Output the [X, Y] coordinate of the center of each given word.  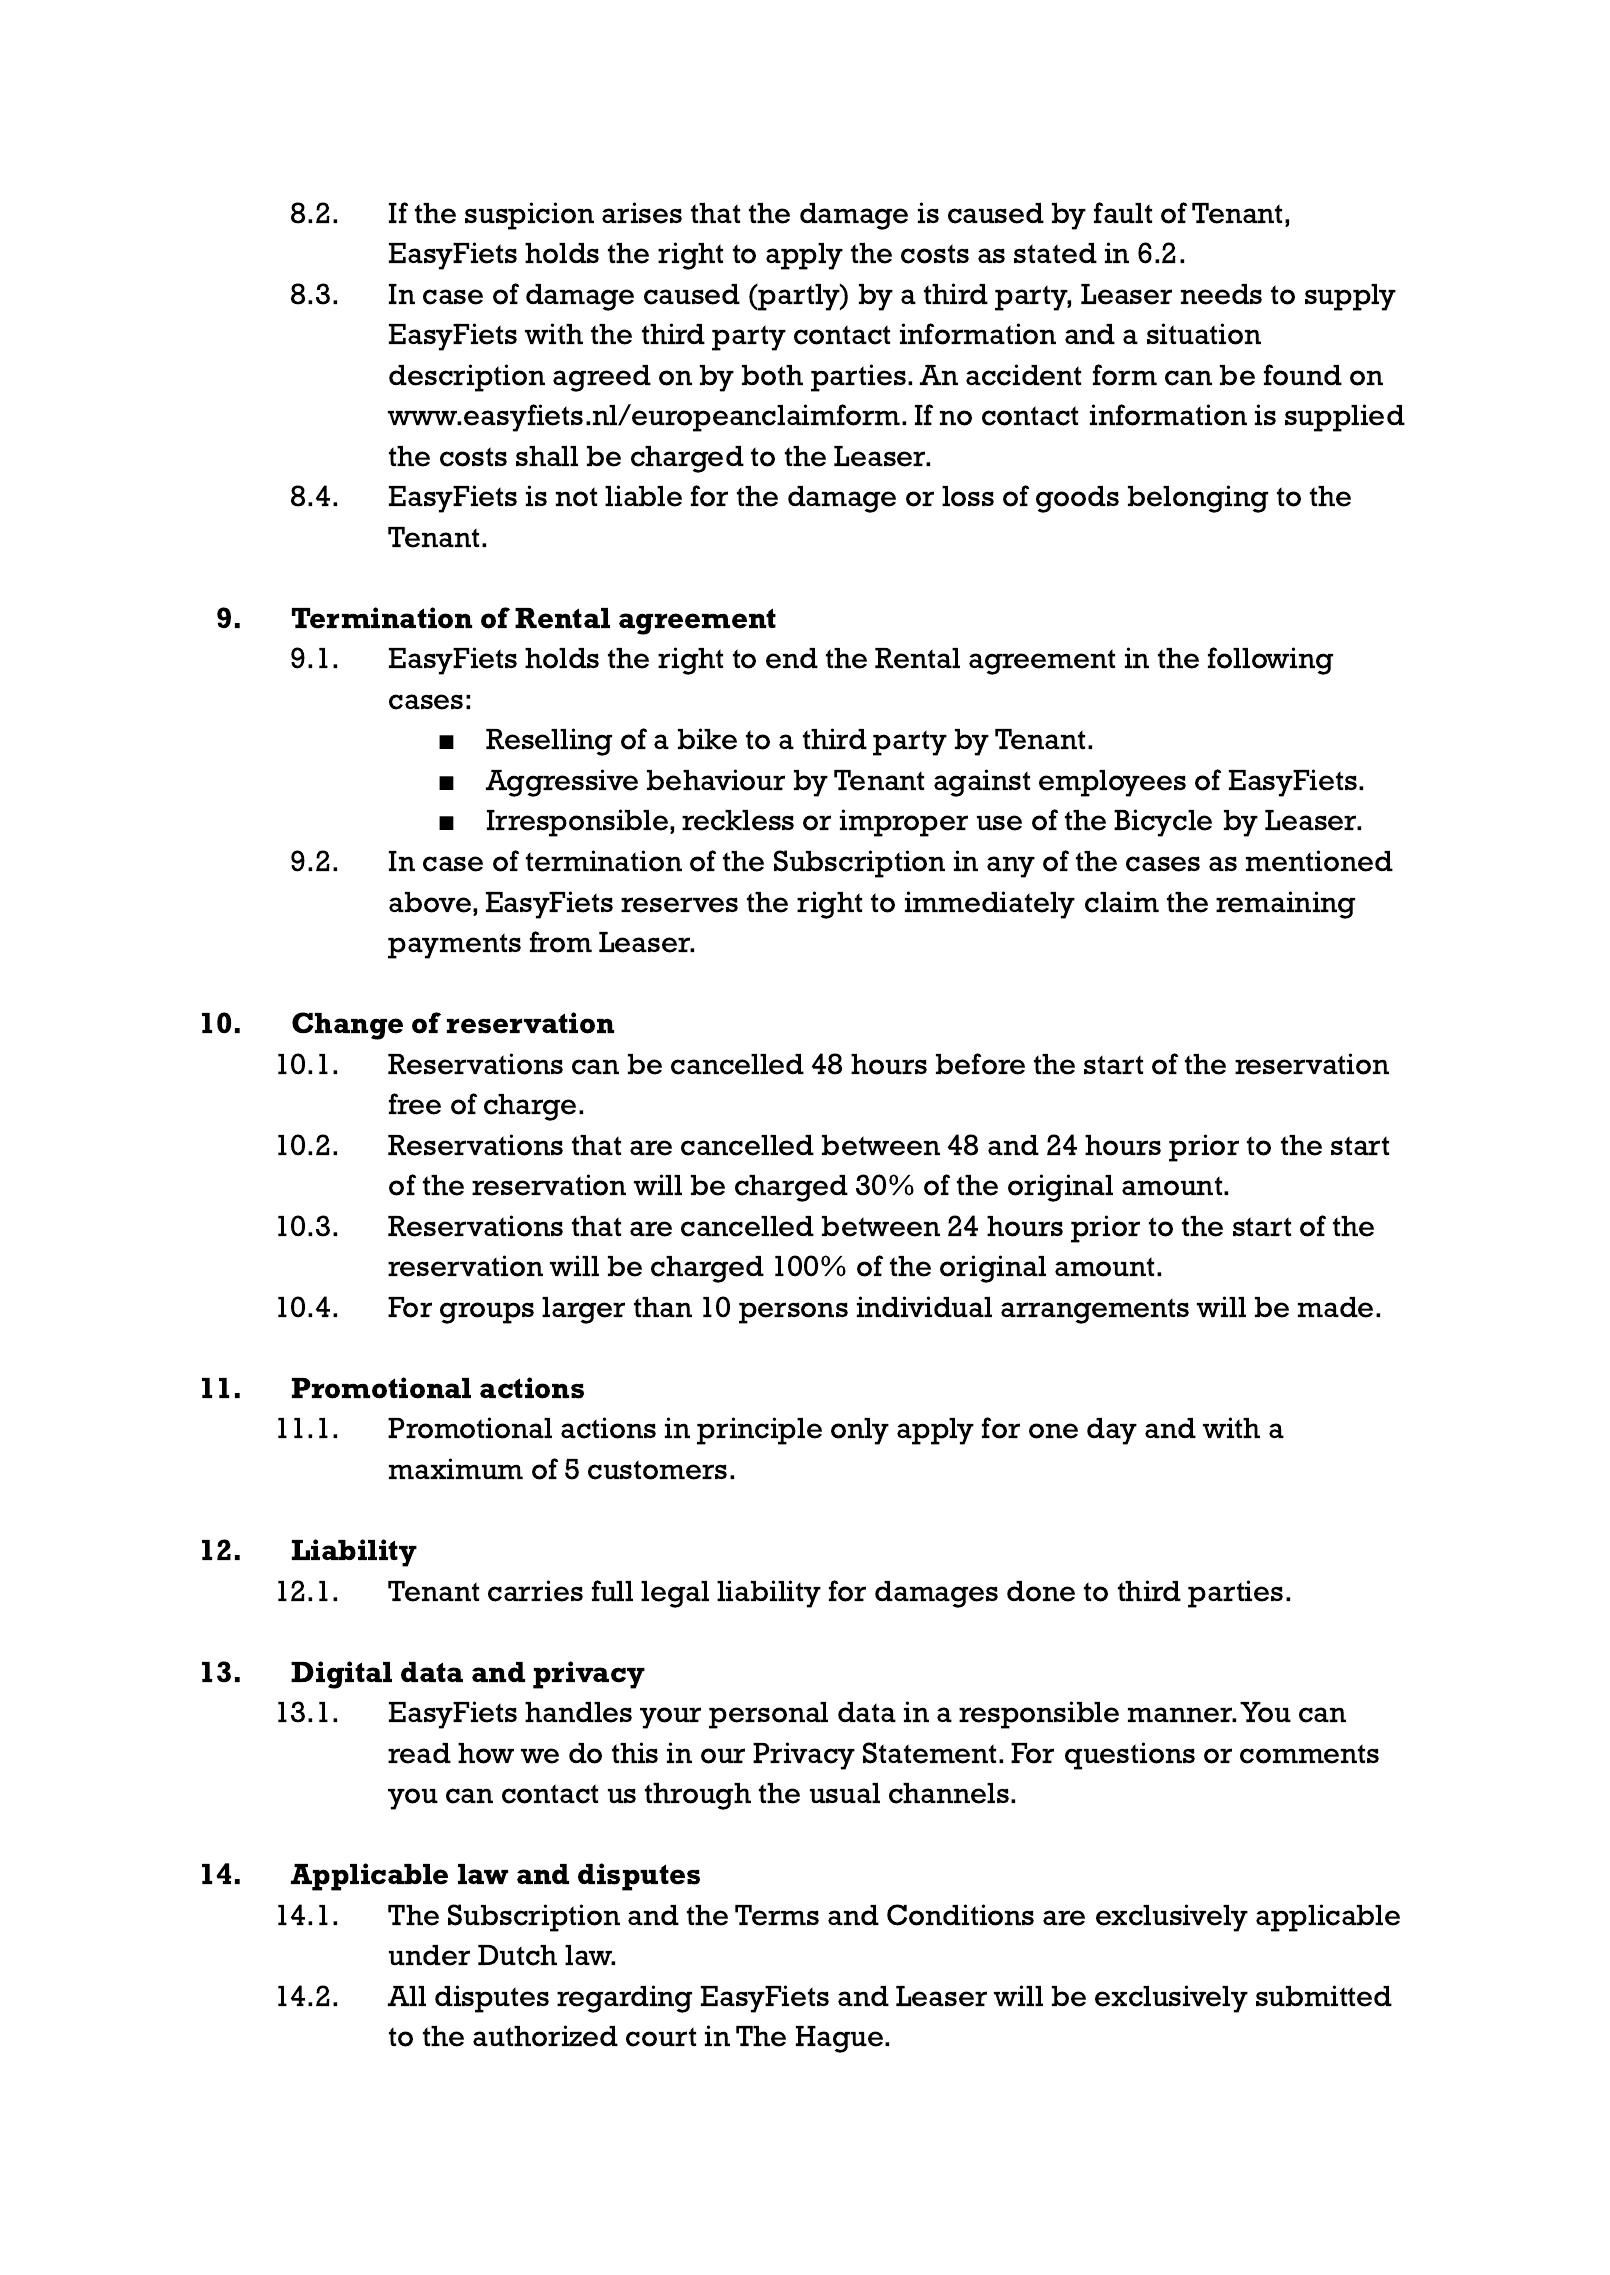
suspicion [529, 216]
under [429, 1955]
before [980, 1064]
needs [1221, 294]
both [772, 375]
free [415, 1104]
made [1335, 1307]
